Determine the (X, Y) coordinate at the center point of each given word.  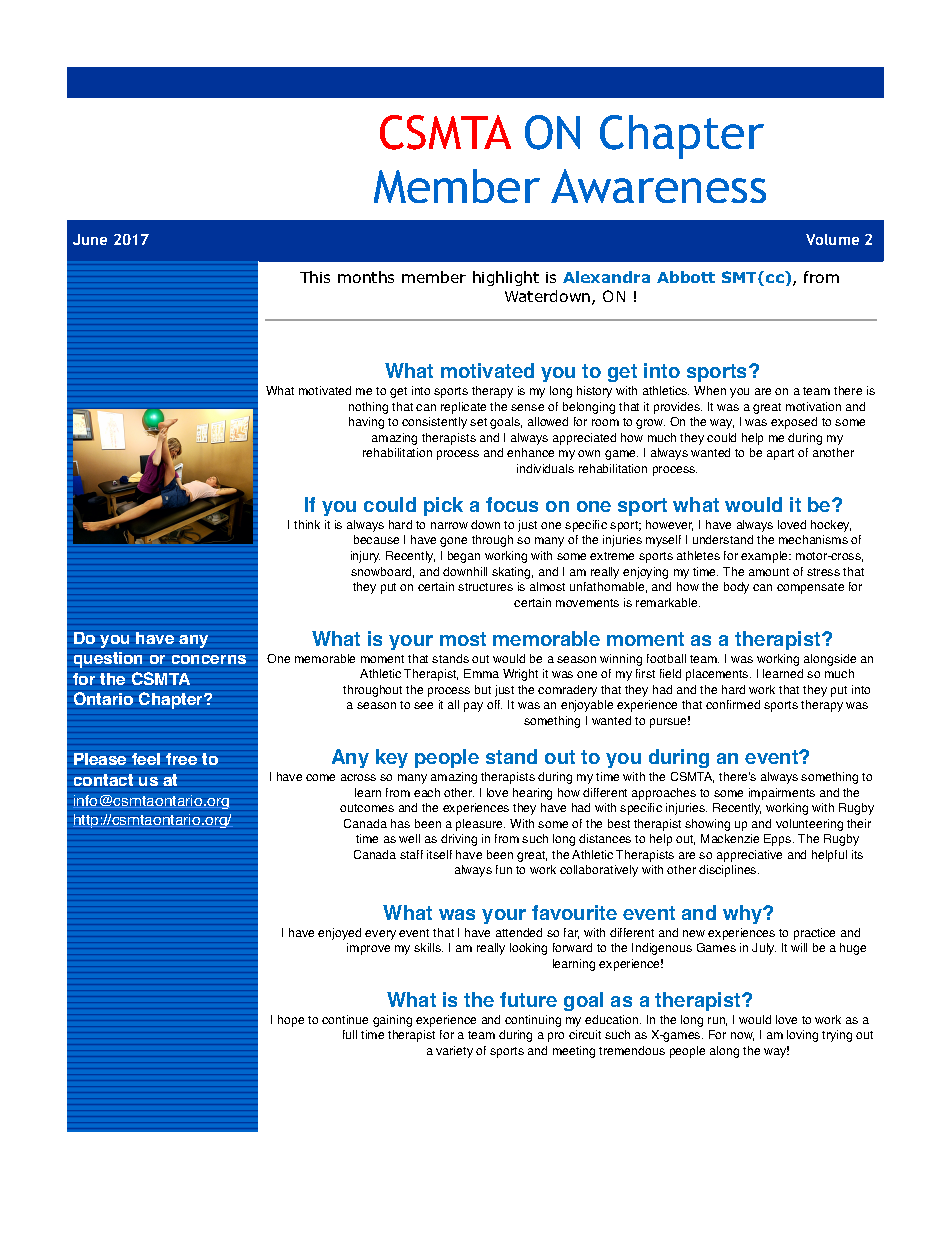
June (90, 239)
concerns (209, 659)
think (307, 524)
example (766, 557)
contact (103, 780)
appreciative (749, 856)
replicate (463, 408)
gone (453, 542)
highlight (506, 278)
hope (291, 1021)
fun (504, 869)
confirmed (733, 704)
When (710, 390)
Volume (832, 239)
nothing (368, 408)
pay (473, 707)
